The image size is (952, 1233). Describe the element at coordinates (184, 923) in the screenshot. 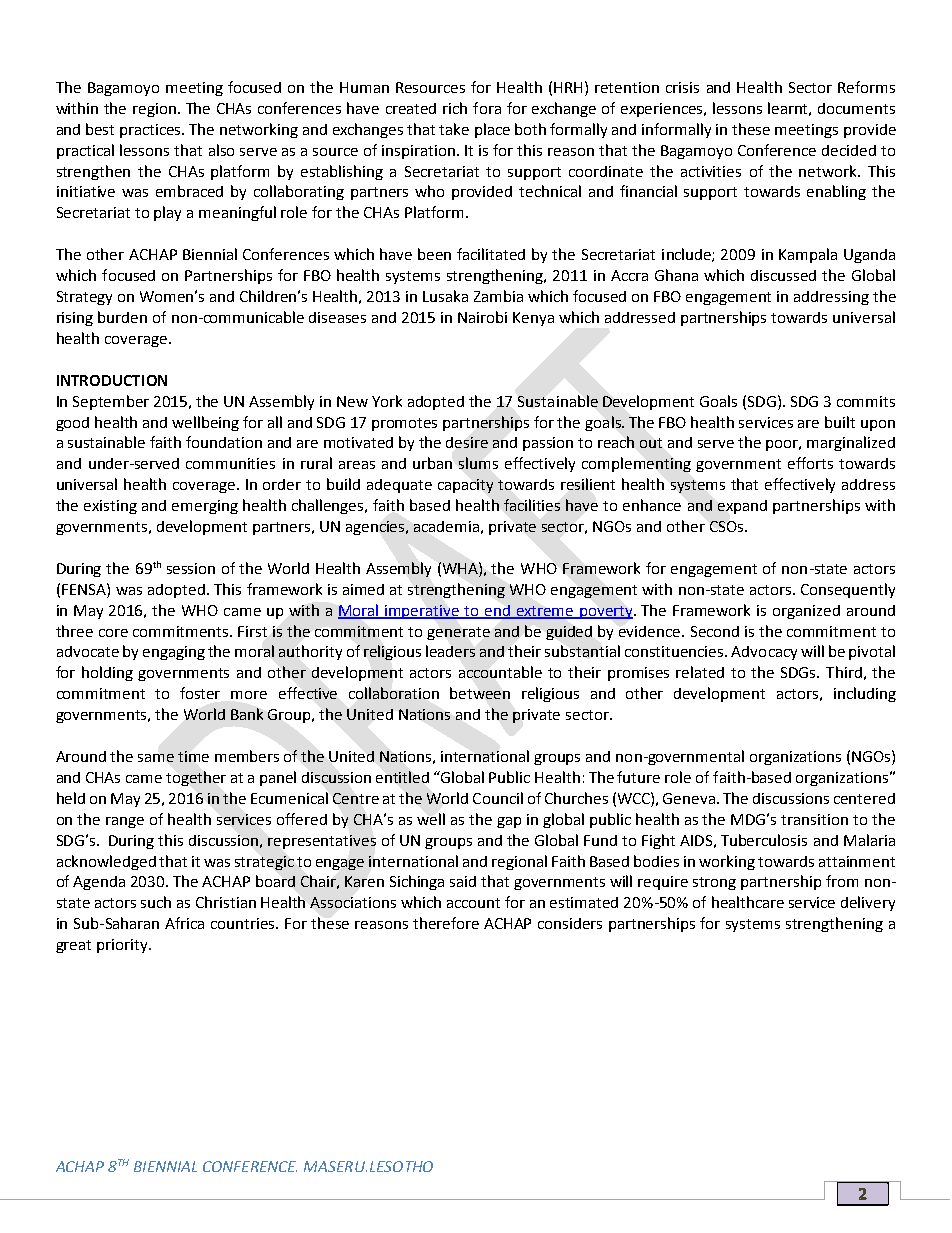

I see `Africa` at that location.
